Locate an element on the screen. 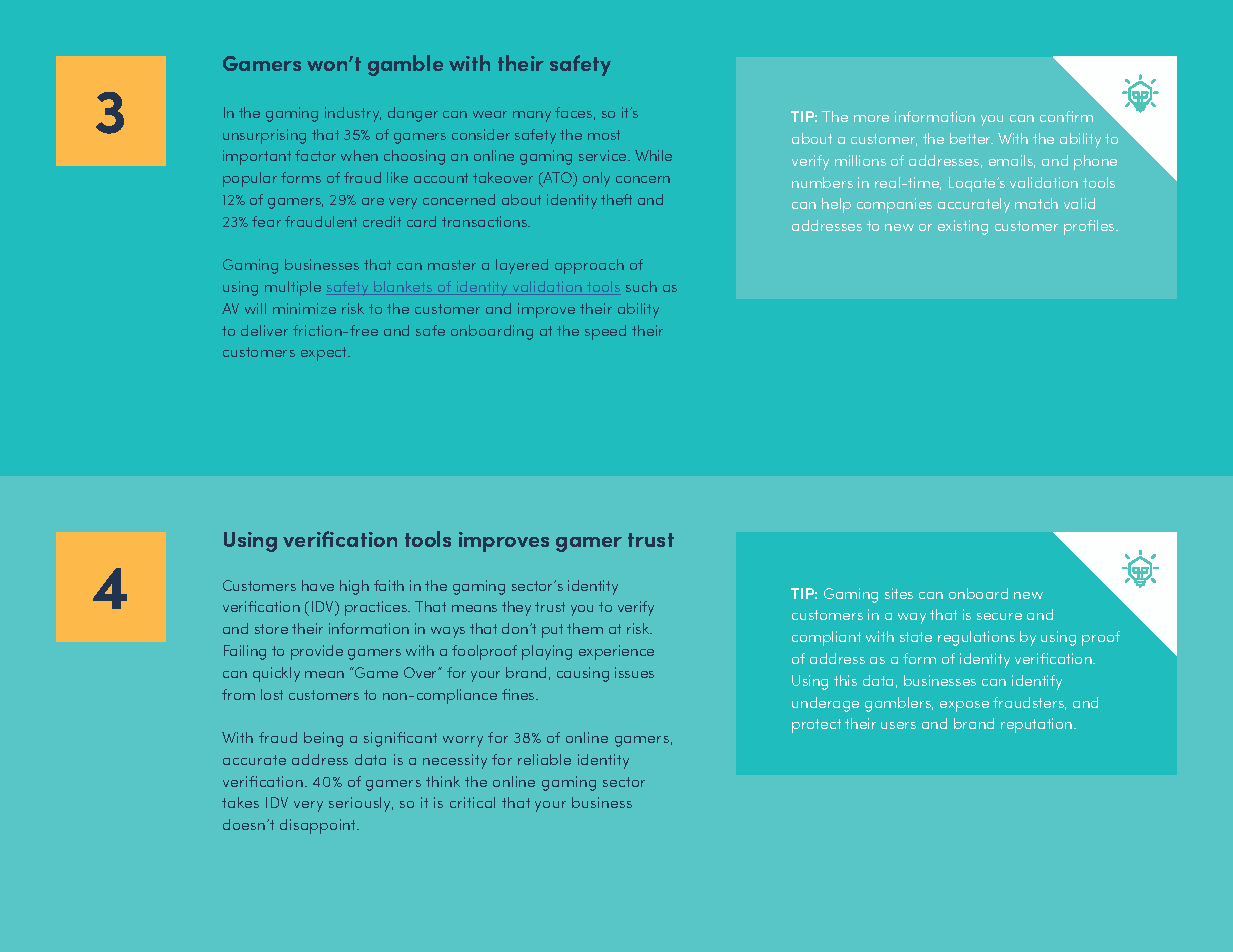 Image resolution: width=1233 pixels, height=952 pixels. speed is located at coordinates (605, 332).
